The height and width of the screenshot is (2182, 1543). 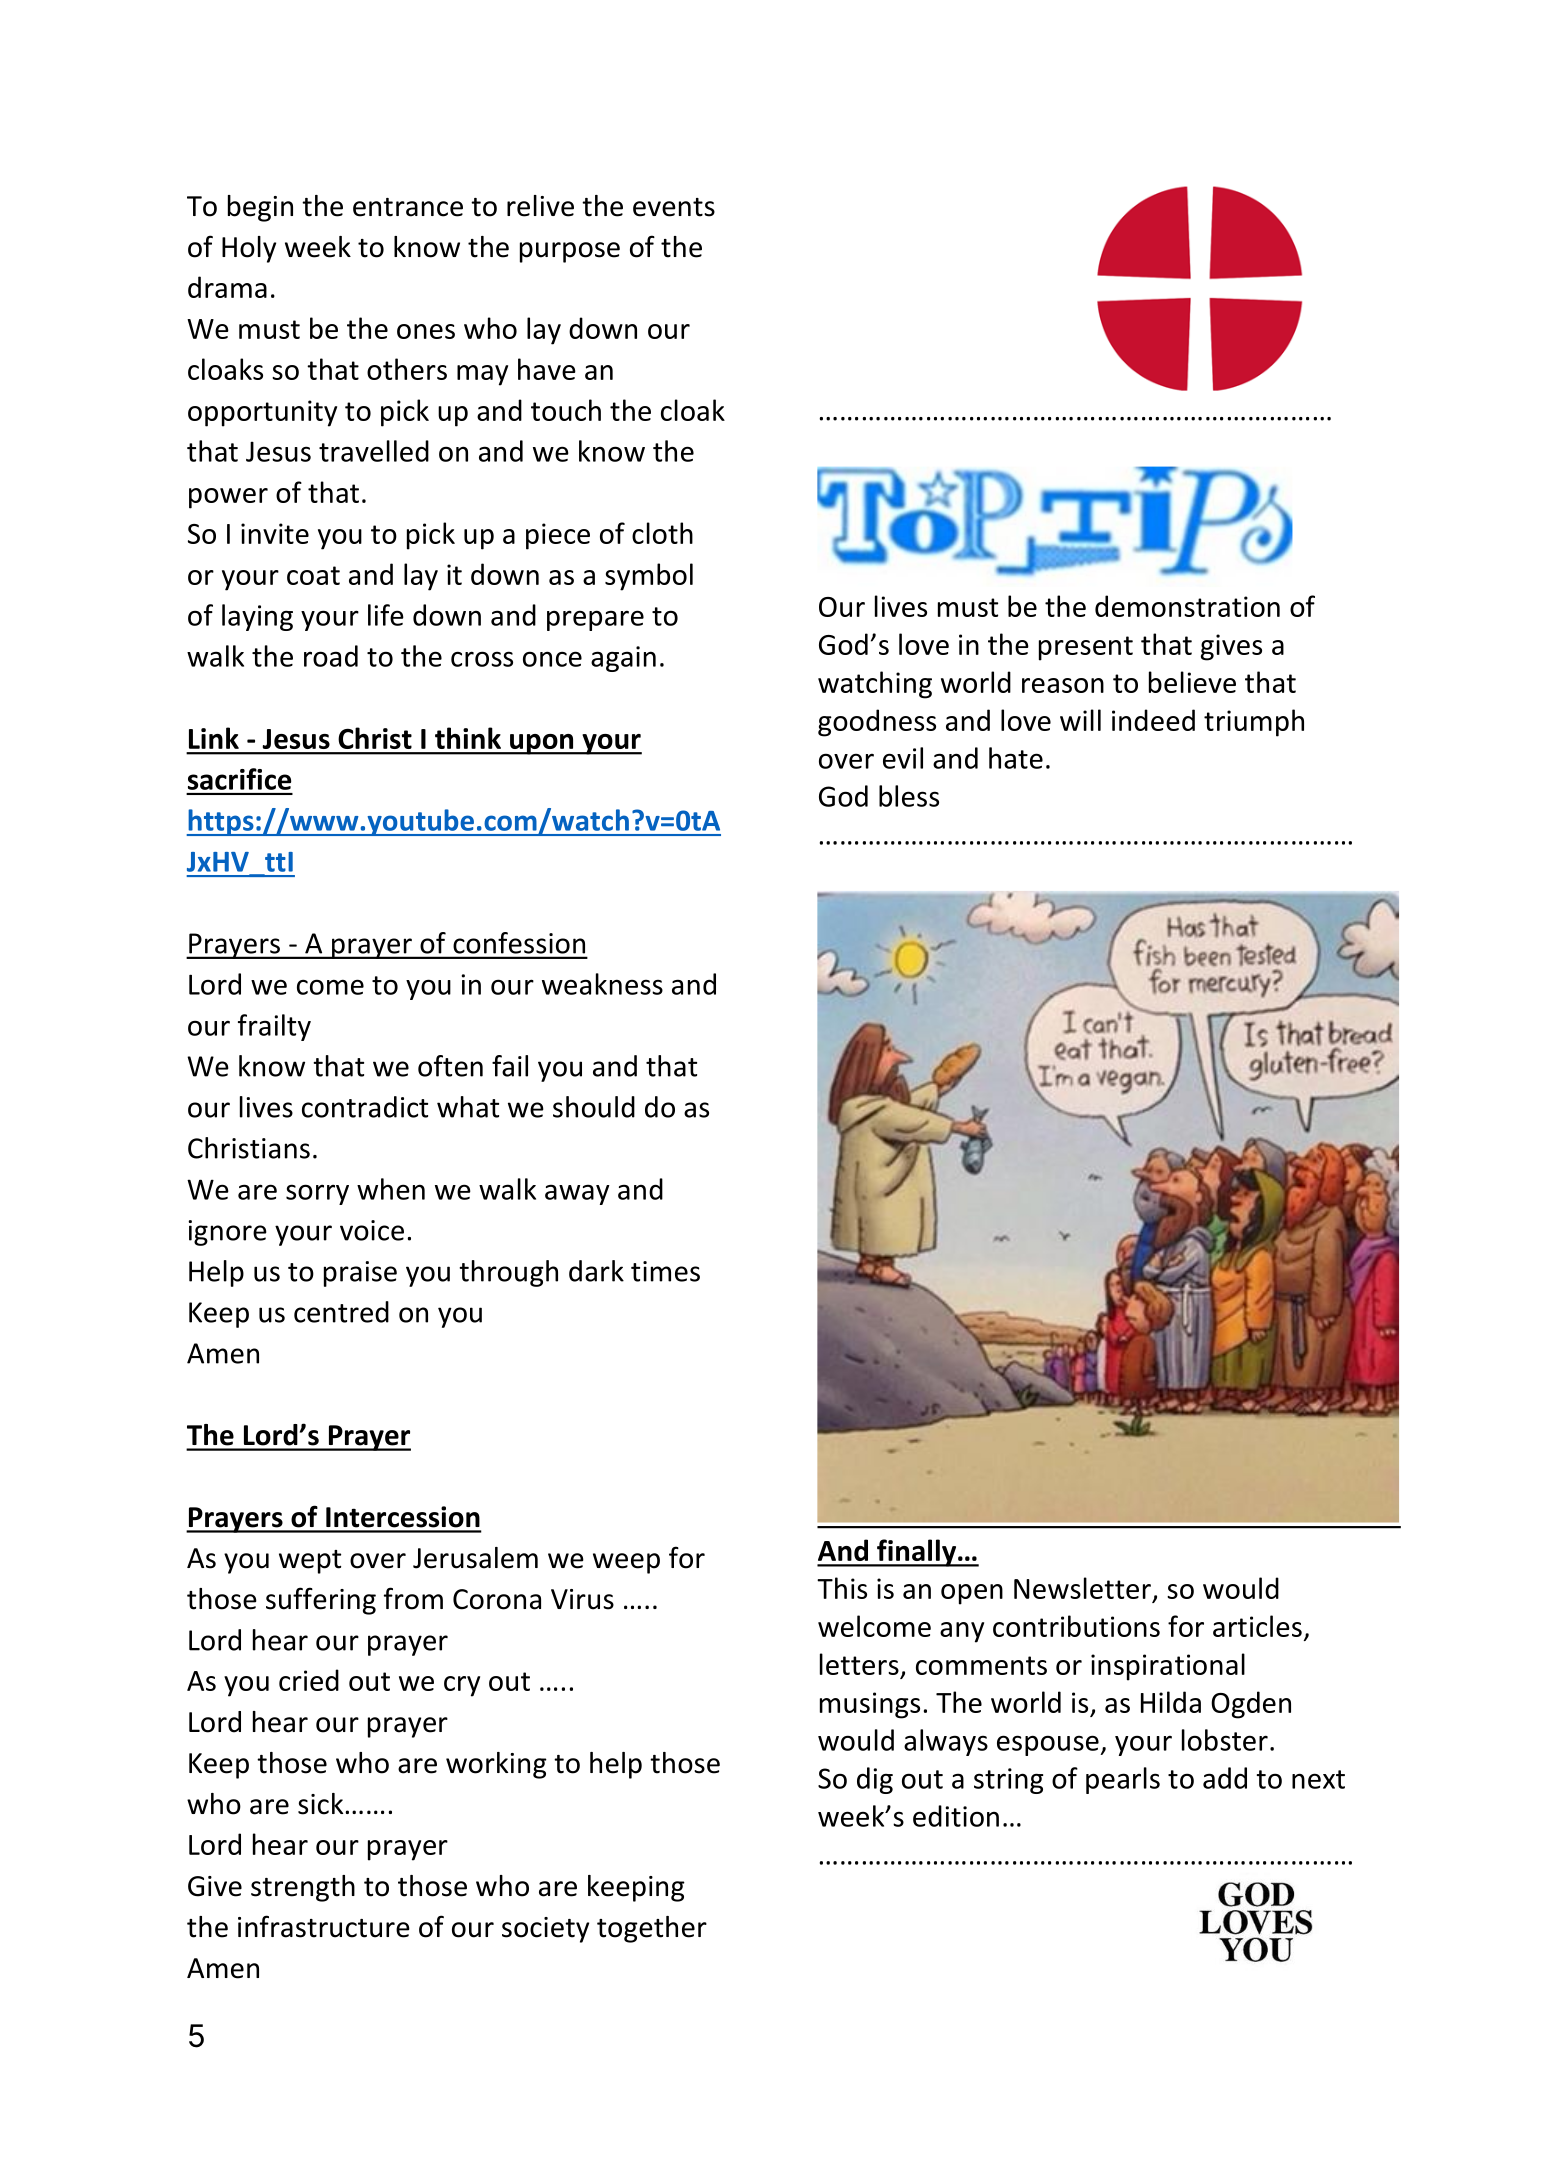 What do you see at coordinates (674, 207) in the screenshot?
I see `events` at bounding box center [674, 207].
